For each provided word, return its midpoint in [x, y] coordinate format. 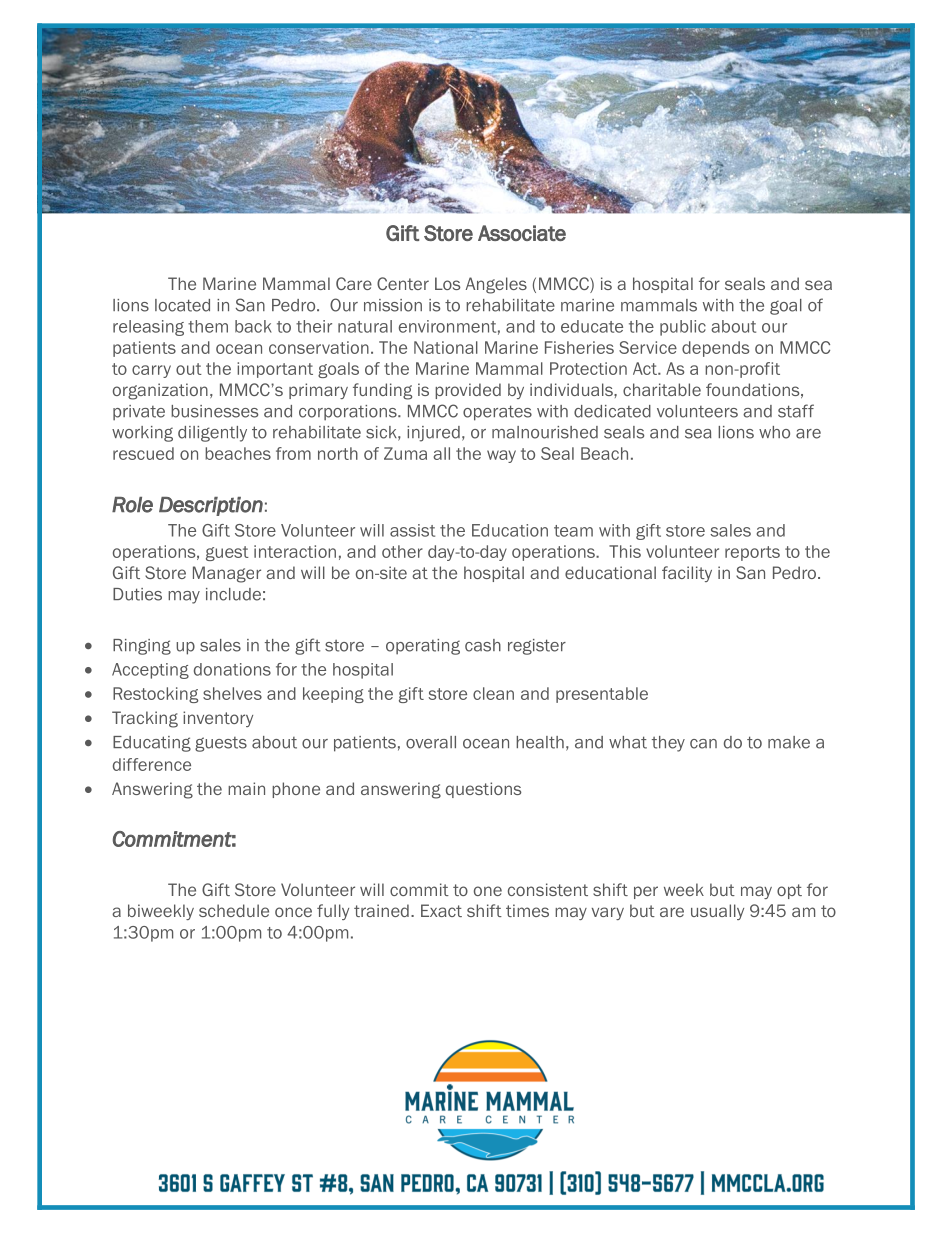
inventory [218, 719]
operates [497, 413]
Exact [441, 910]
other [402, 551]
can [703, 744]
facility [687, 574]
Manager [227, 574]
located [182, 305]
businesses [214, 411]
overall [431, 742]
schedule [234, 910]
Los [448, 283]
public [683, 328]
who [774, 432]
